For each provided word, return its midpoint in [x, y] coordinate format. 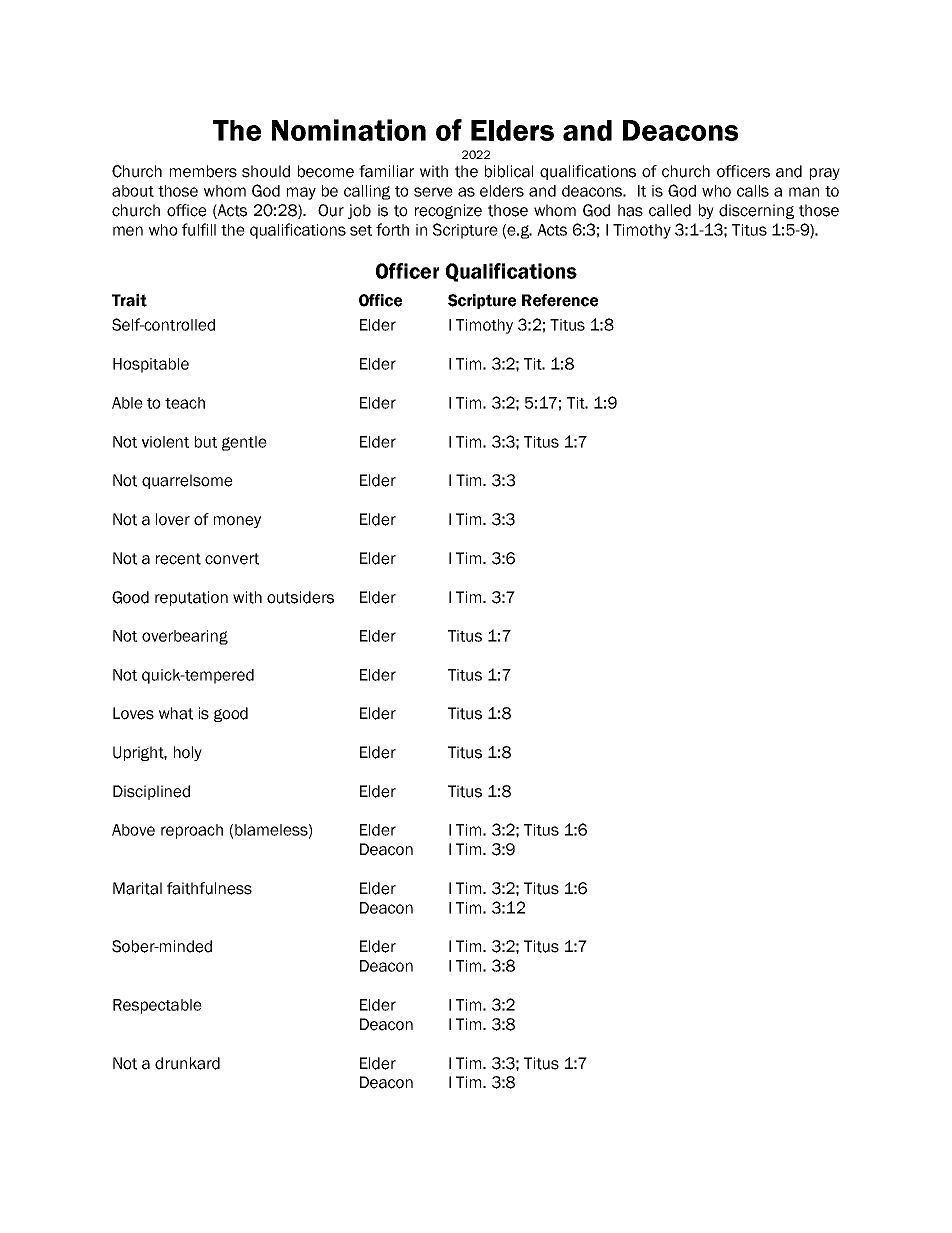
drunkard [187, 1063]
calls [753, 191]
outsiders [300, 597]
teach [185, 403]
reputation [191, 598]
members [203, 171]
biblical [509, 171]
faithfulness [209, 888]
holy [188, 753]
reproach [192, 831]
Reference [560, 300]
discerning [756, 211]
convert [232, 559]
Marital [137, 888]
